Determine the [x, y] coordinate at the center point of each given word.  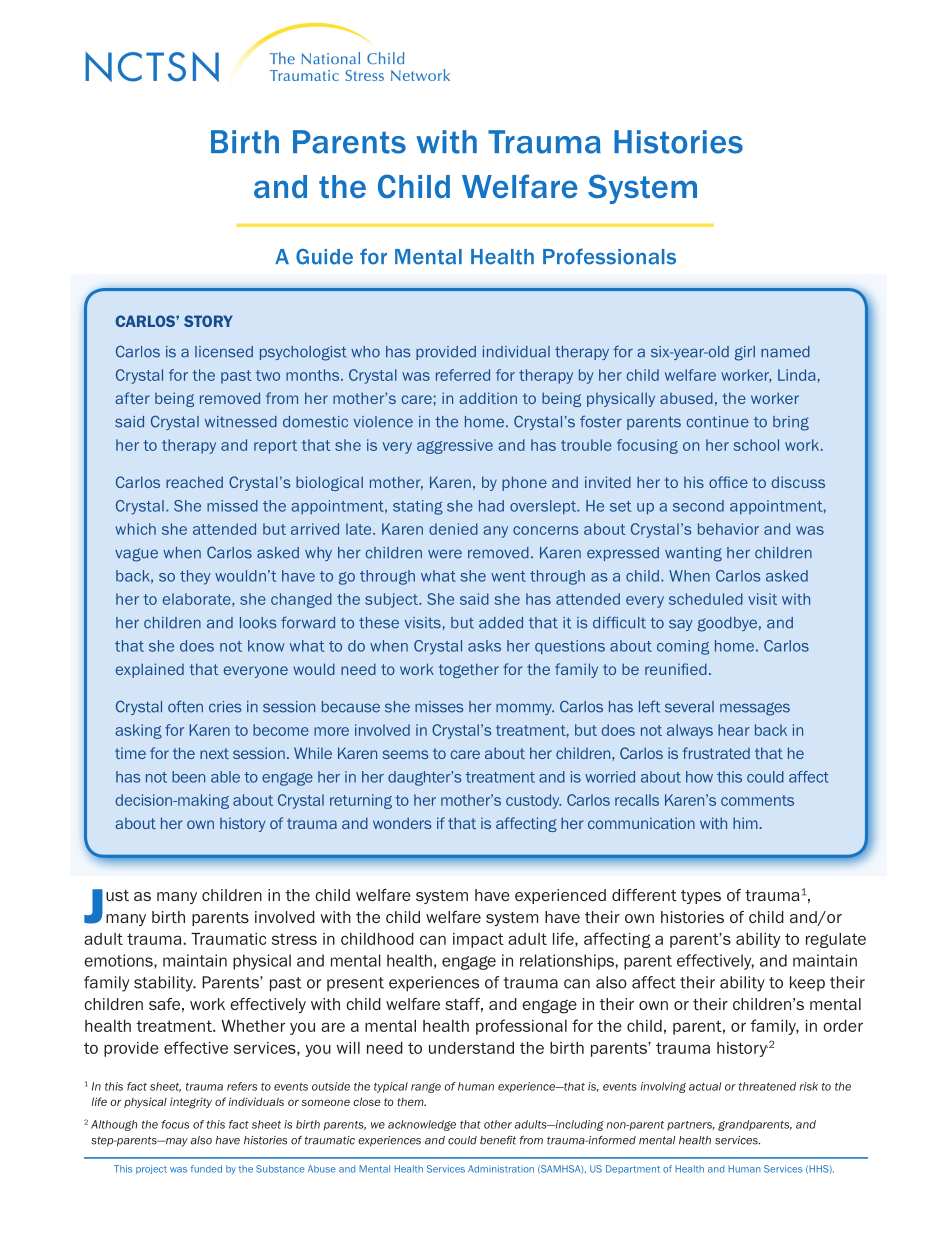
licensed [224, 352]
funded [206, 1169]
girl [745, 353]
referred [463, 375]
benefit [498, 1140]
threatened [767, 1086]
